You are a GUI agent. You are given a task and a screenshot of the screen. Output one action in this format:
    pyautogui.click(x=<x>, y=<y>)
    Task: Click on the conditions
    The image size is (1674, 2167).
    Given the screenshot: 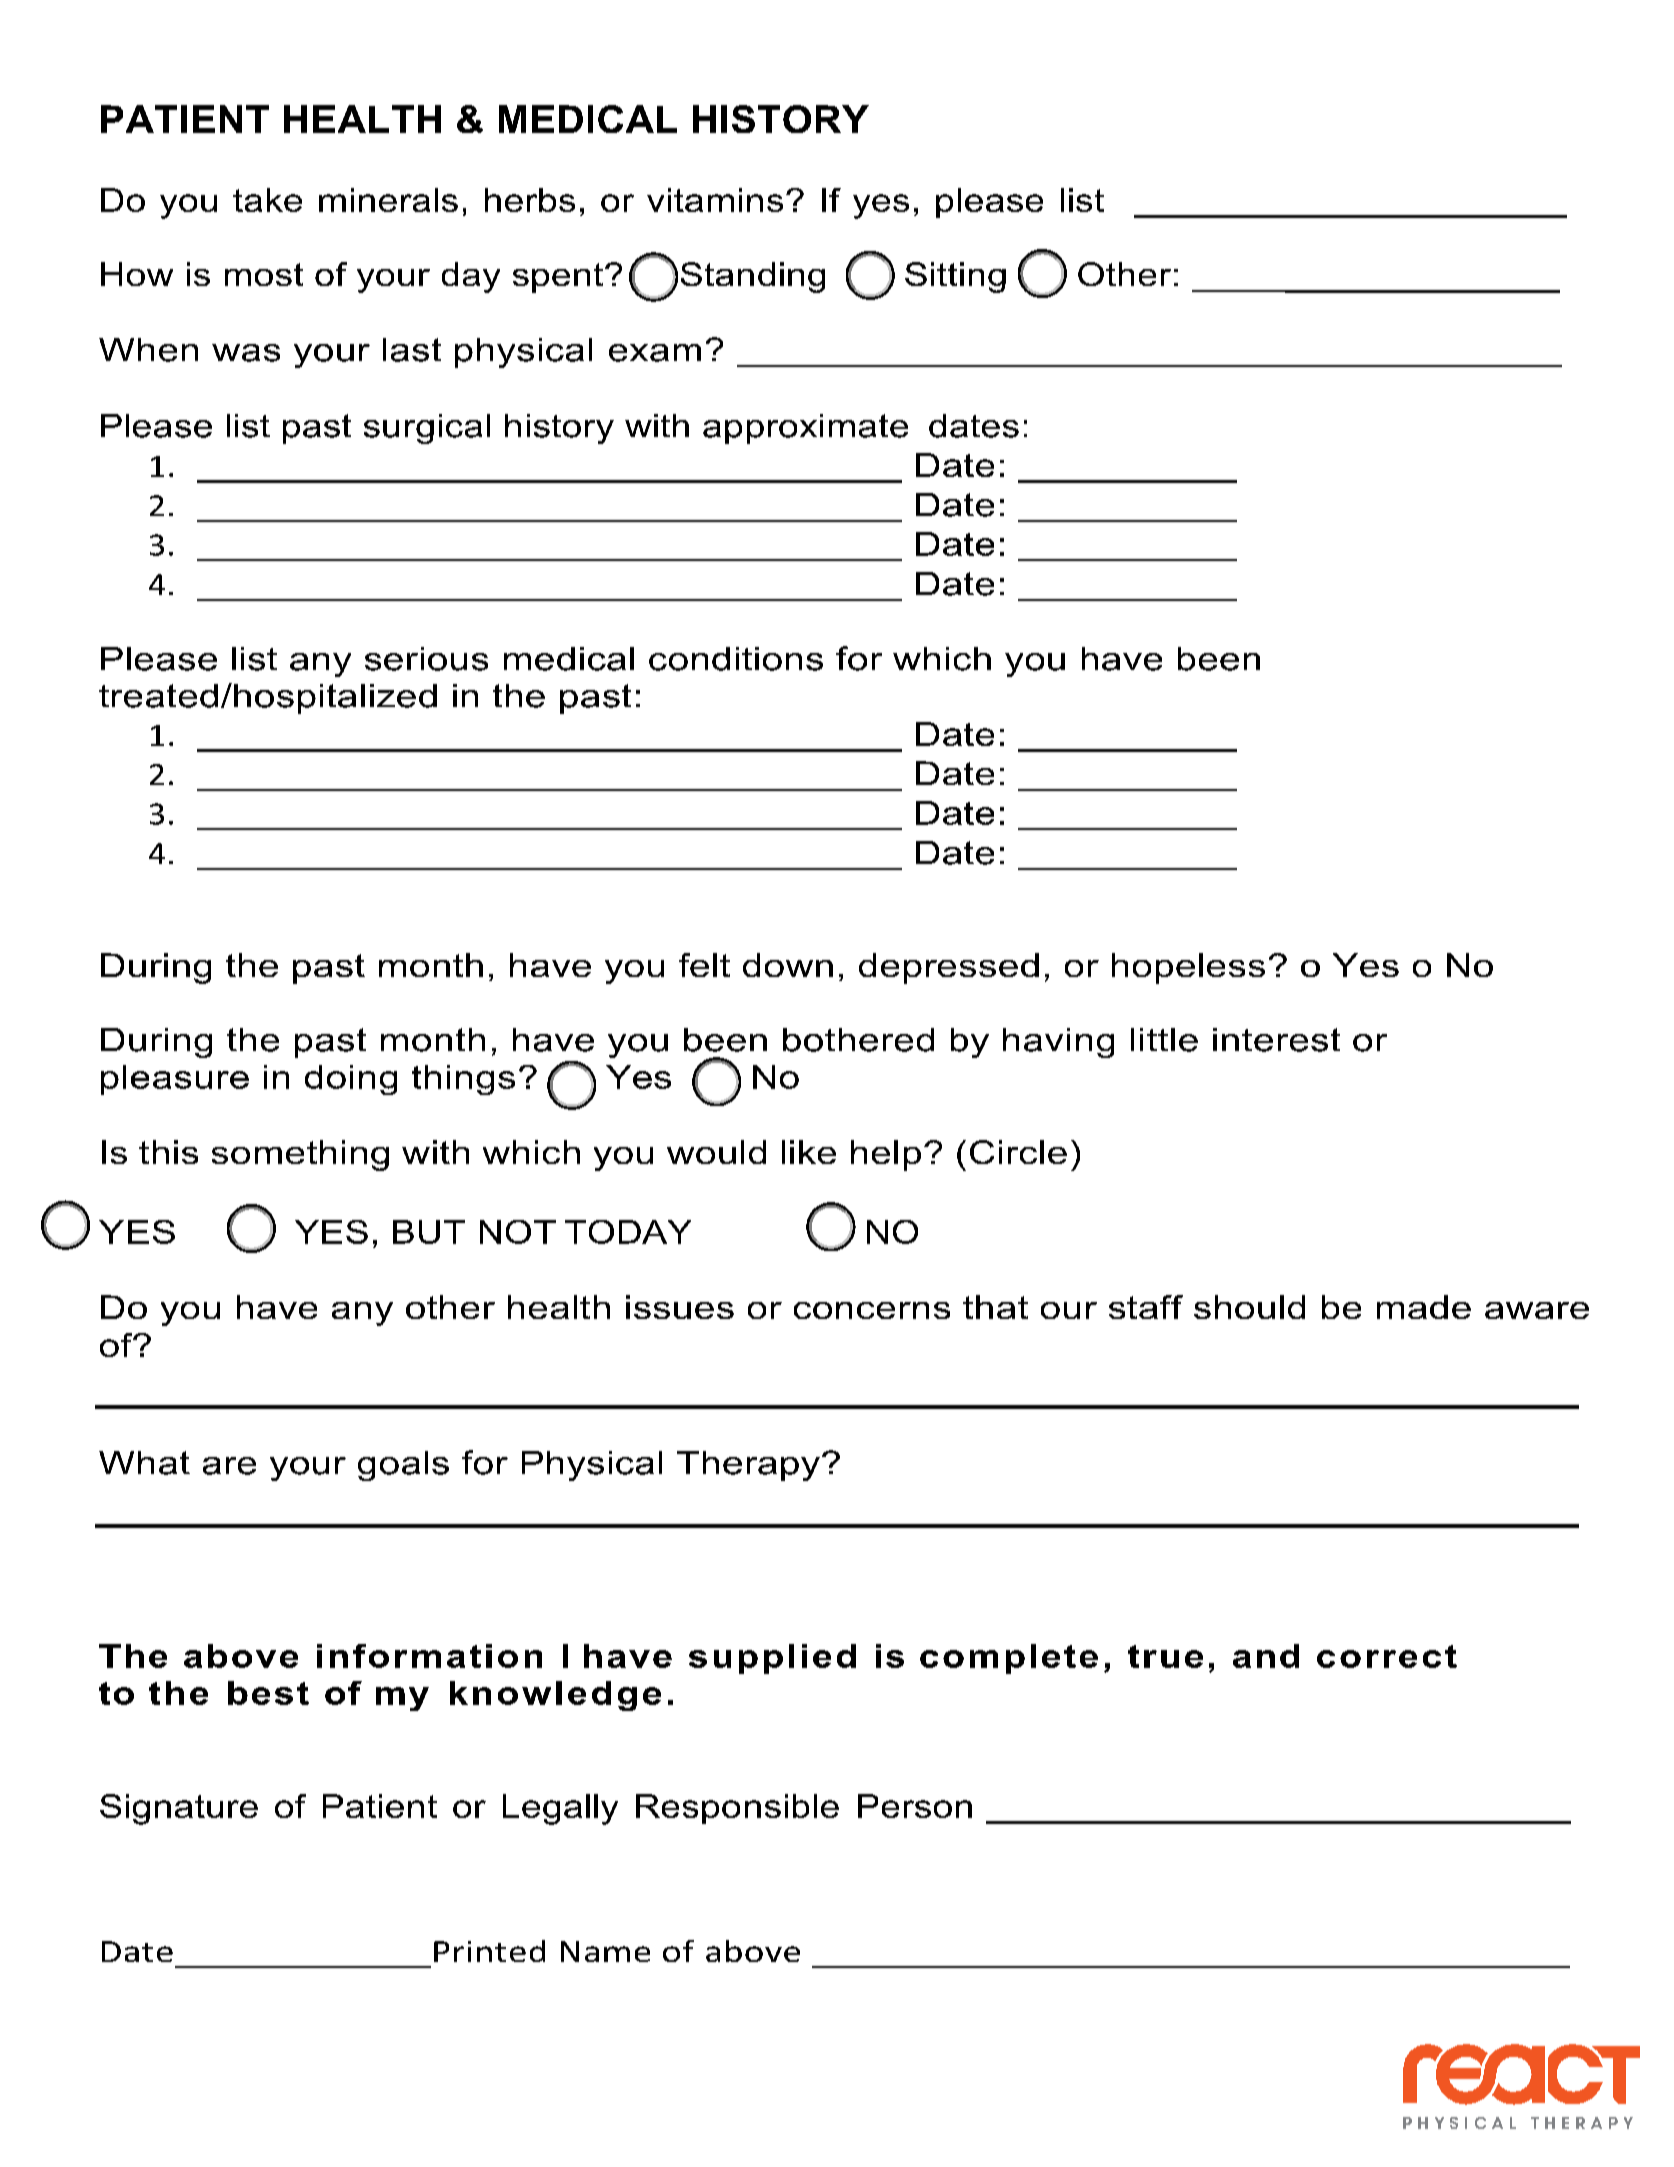 What is the action you would take?
    pyautogui.click(x=736, y=659)
